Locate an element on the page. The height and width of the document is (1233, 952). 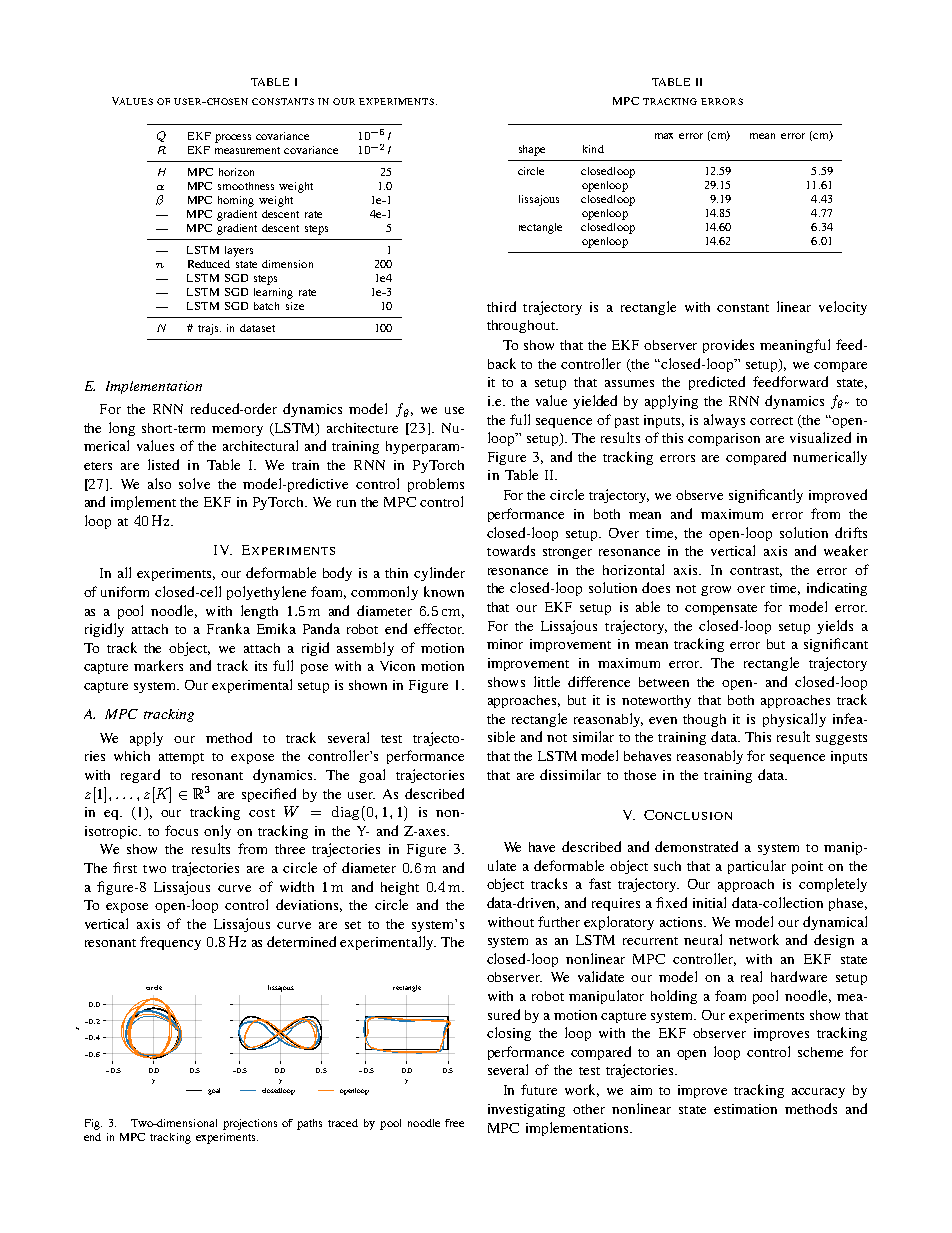
correct is located at coordinates (771, 421).
